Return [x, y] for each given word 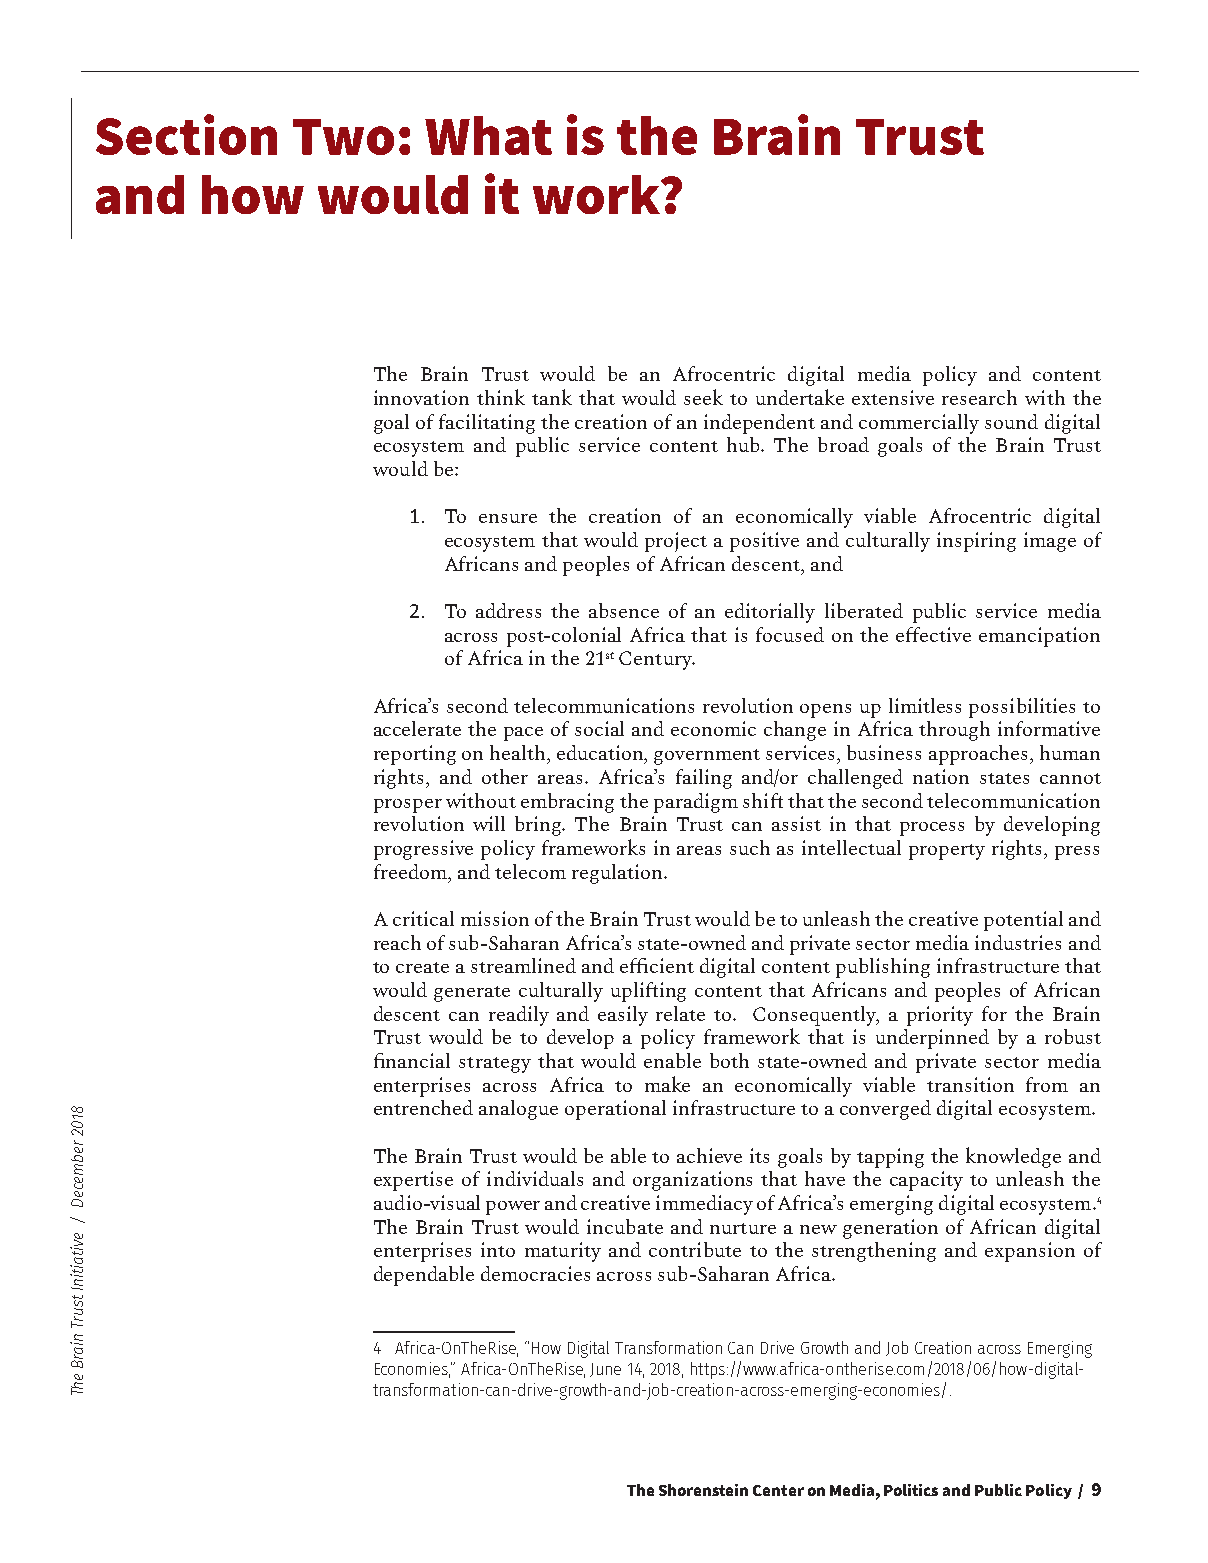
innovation [421, 397]
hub [744, 444]
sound [1011, 421]
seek [703, 397]
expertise [413, 1181]
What [488, 135]
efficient [657, 965]
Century [657, 660]
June [605, 1370]
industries [1018, 942]
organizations [692, 1181]
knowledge [1013, 1157]
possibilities [1022, 708]
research [979, 397]
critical [423, 918]
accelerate [417, 728]
